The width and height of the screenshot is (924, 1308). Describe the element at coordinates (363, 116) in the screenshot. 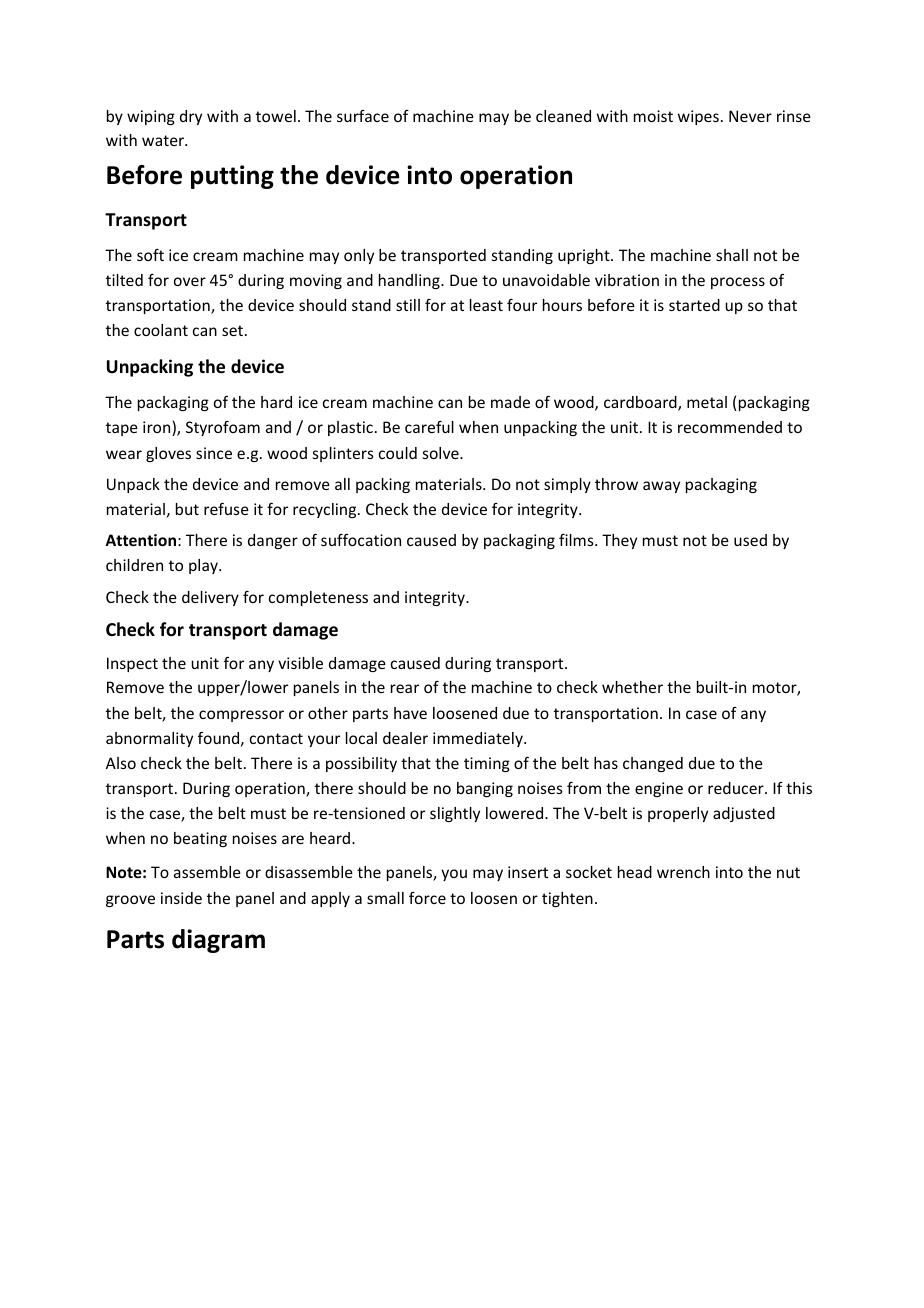

I see `surface` at that location.
